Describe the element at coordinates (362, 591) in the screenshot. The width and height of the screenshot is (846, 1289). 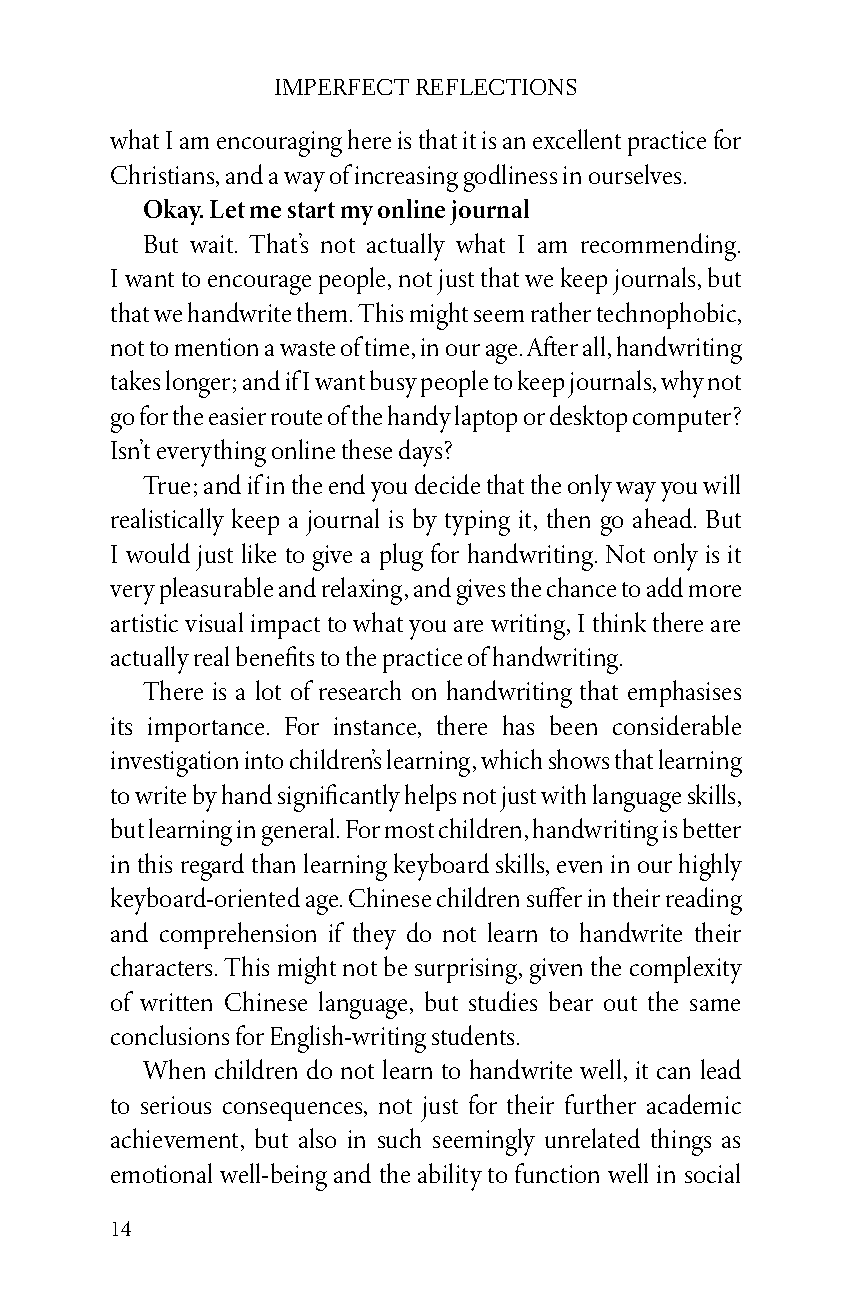
I see `relaxing` at that location.
